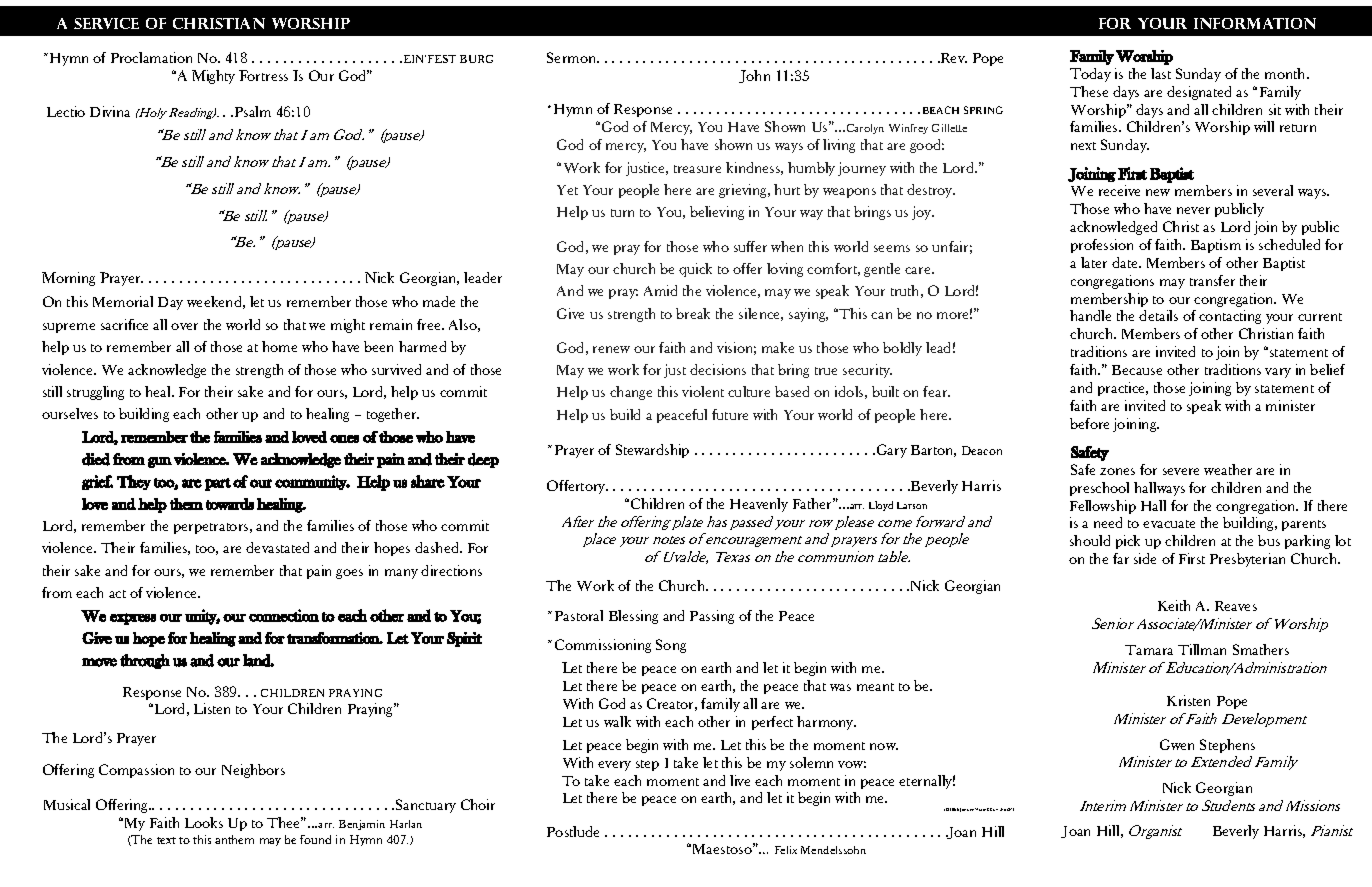 The image size is (1372, 887). Describe the element at coordinates (693, 313) in the screenshot. I see `break` at that location.
